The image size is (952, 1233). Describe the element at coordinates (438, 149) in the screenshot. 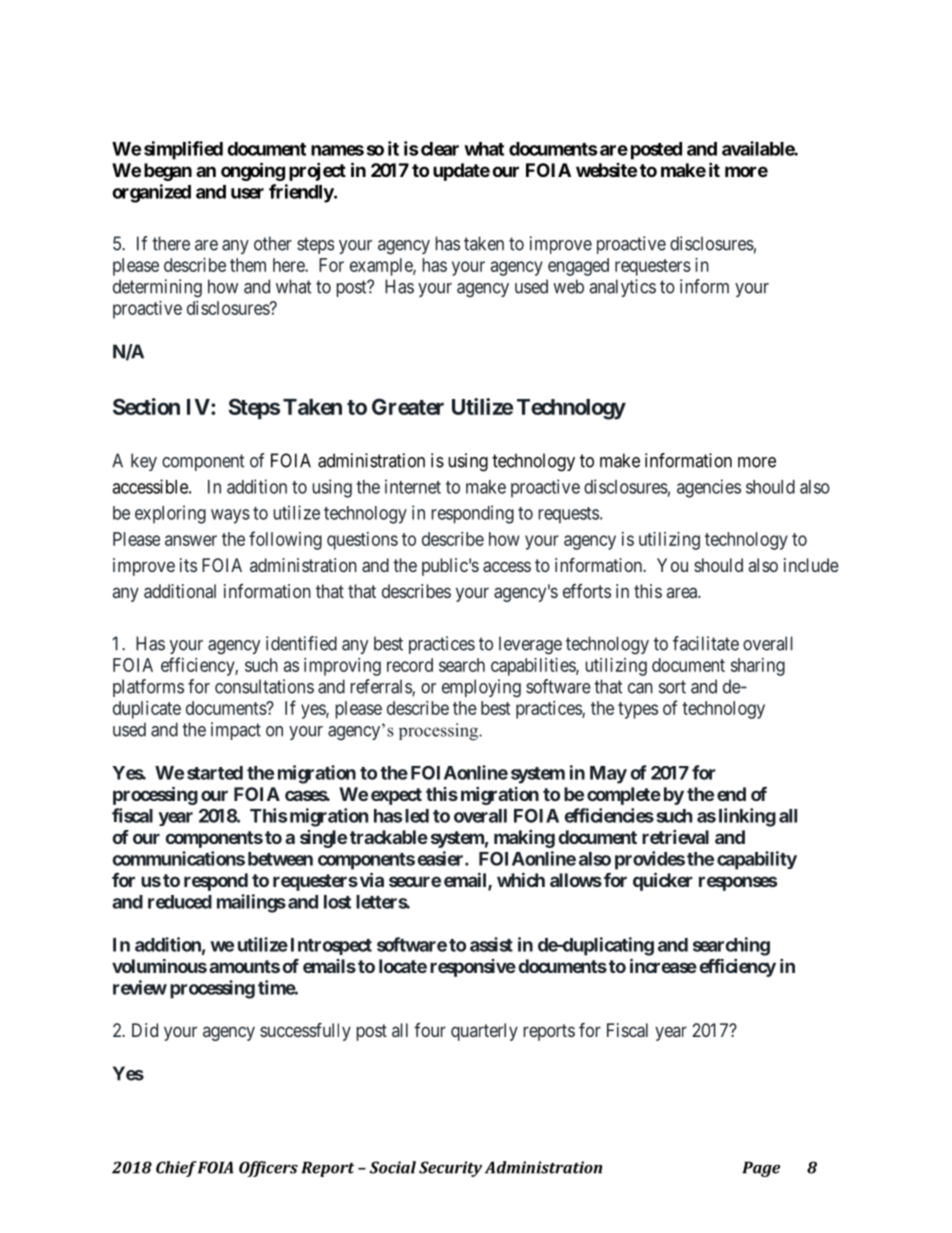

I see `clear` at that location.
